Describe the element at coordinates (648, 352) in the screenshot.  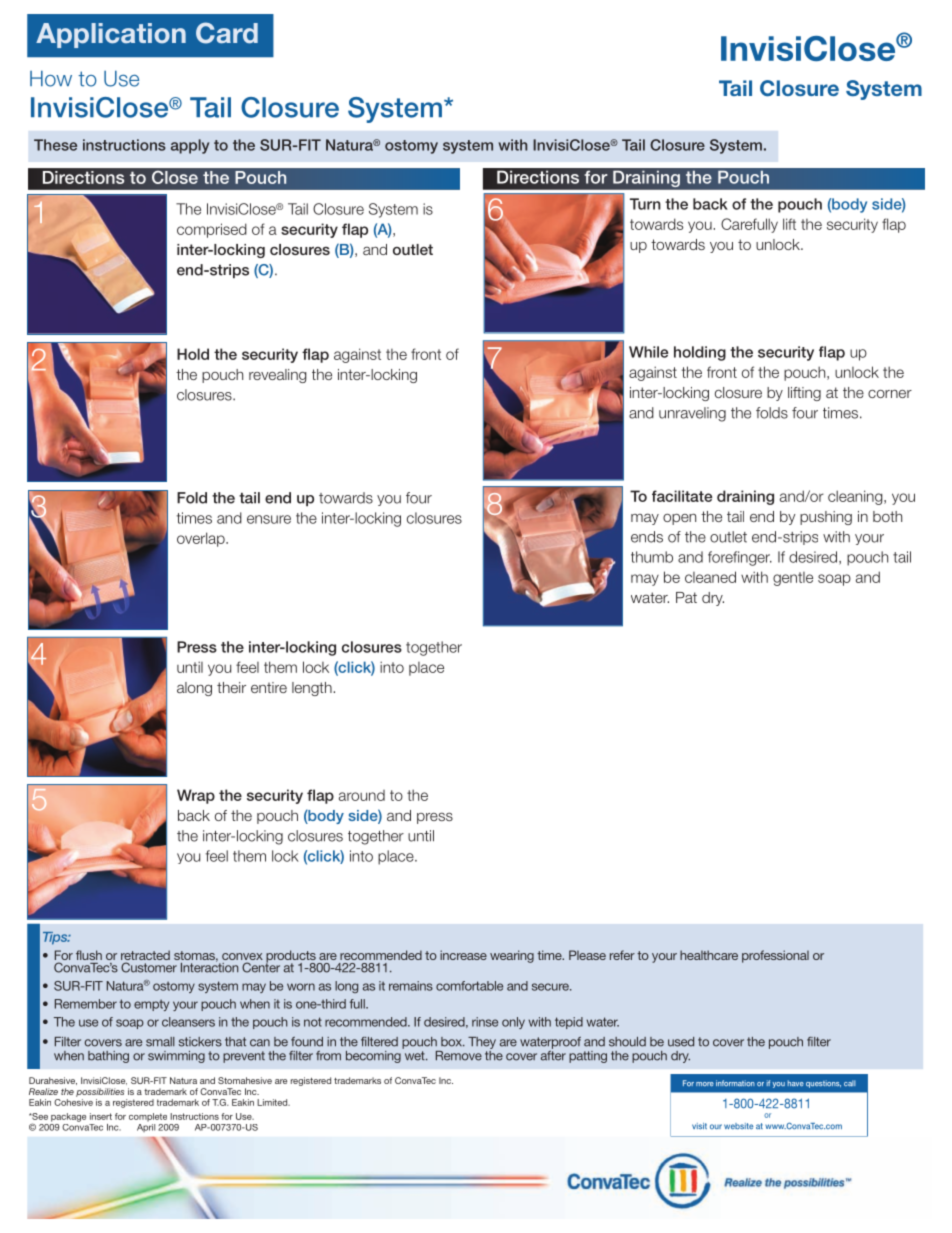
I see `While` at that location.
